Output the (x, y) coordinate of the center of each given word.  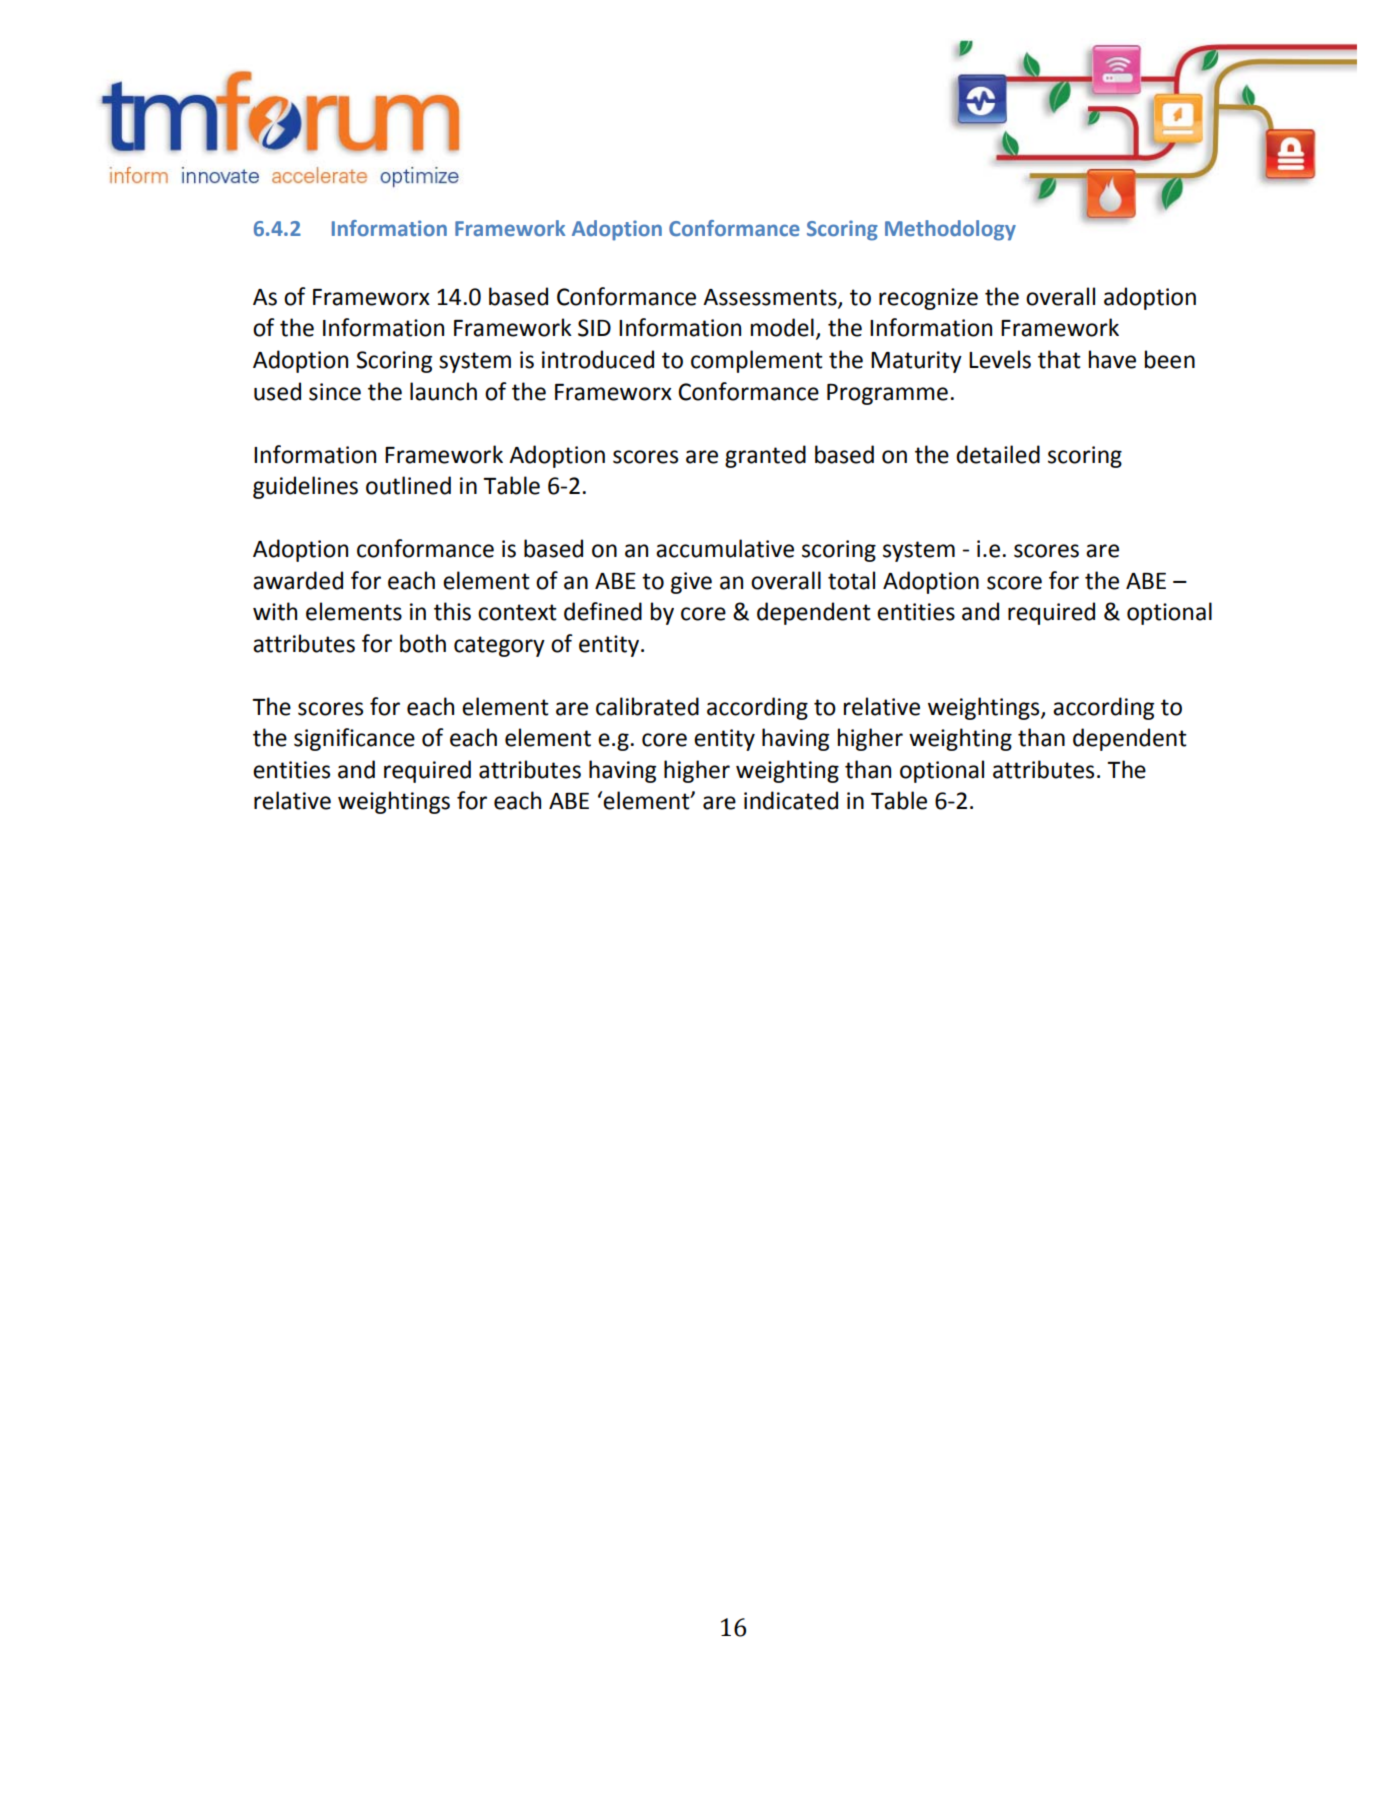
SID (594, 328)
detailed (998, 454)
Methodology (950, 230)
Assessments (771, 298)
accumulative (725, 548)
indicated (791, 800)
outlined (408, 485)
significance (354, 739)
